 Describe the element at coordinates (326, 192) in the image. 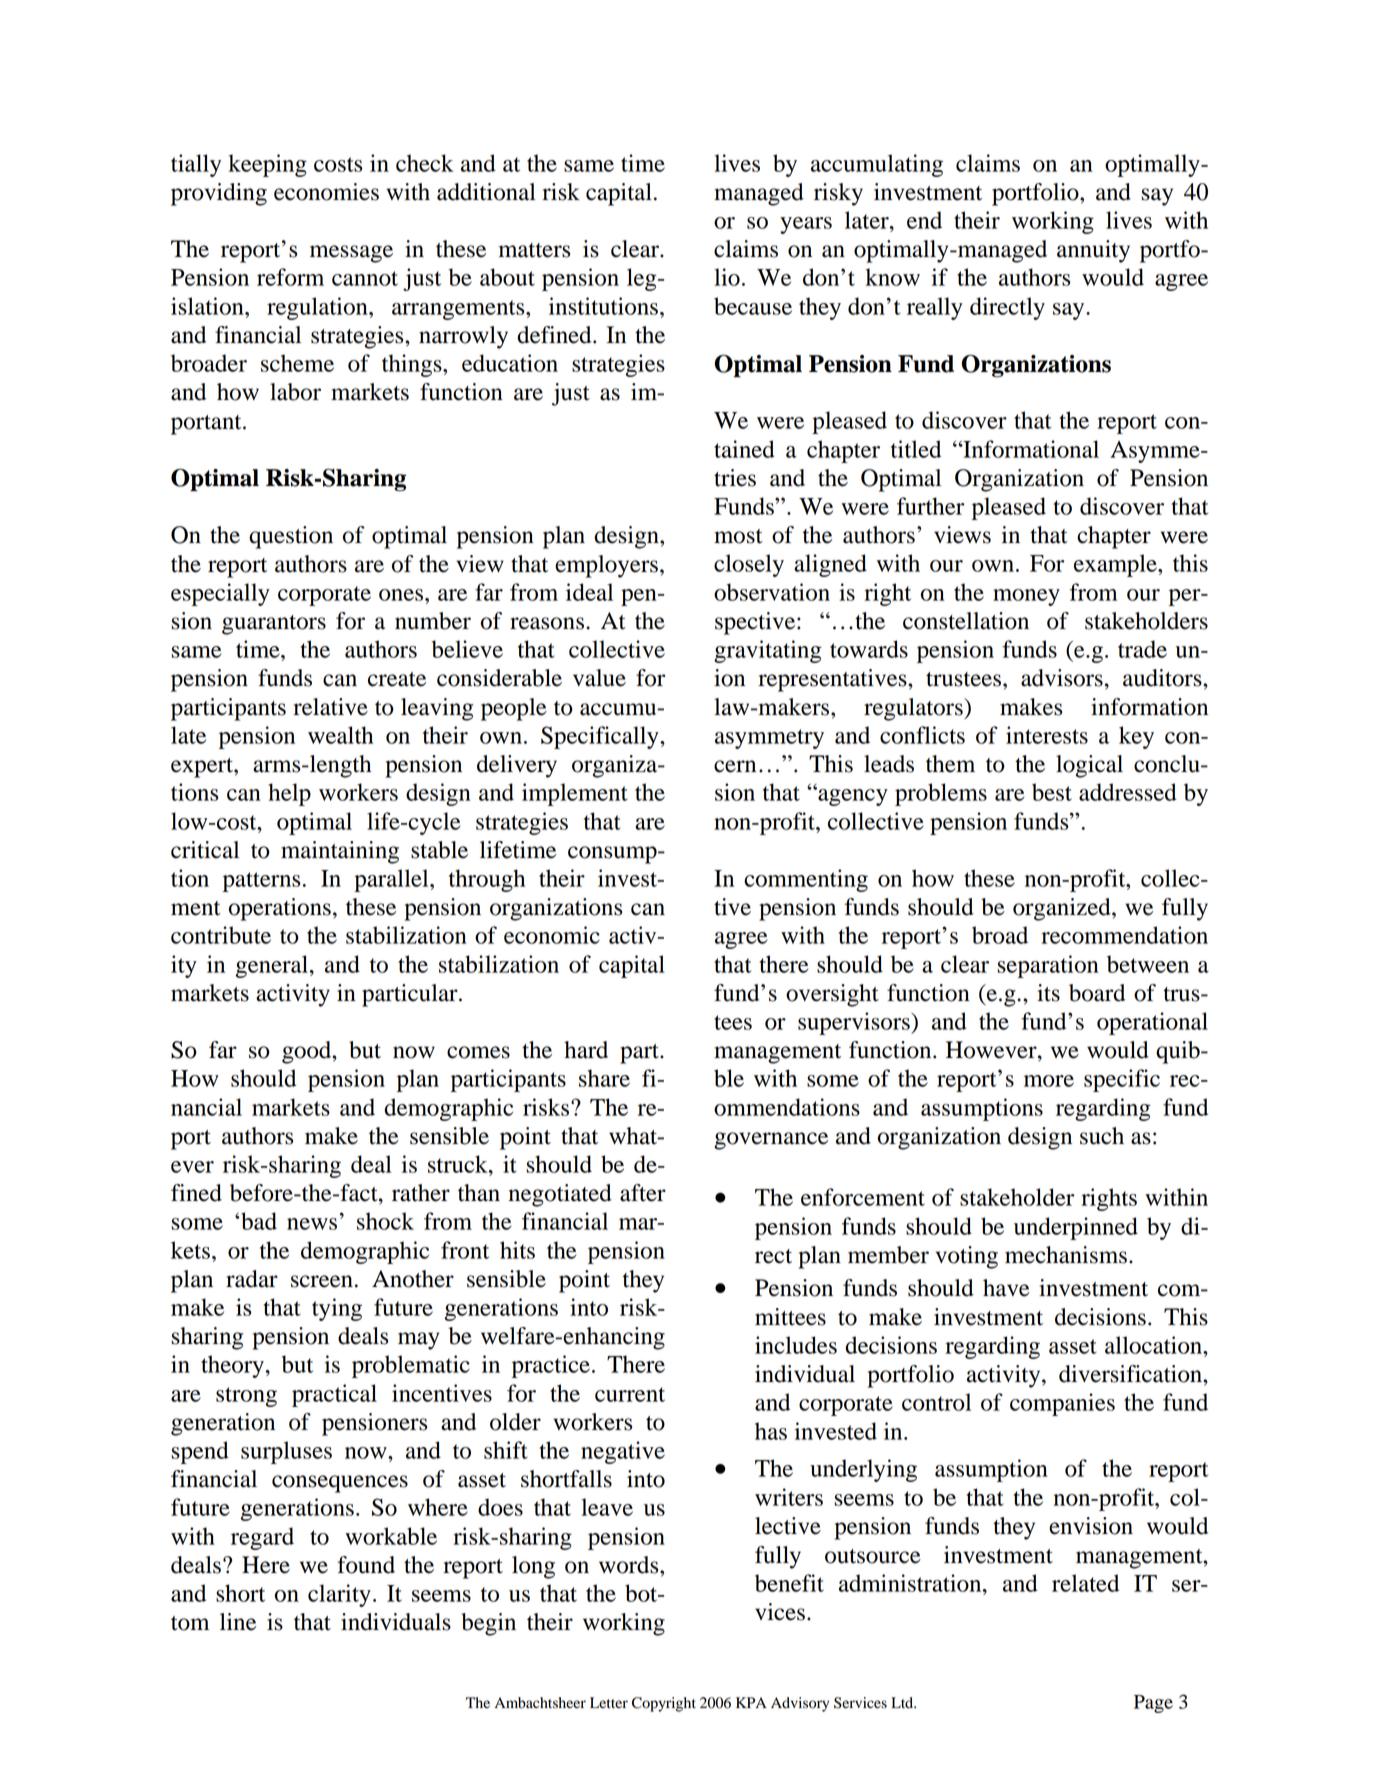

I see `economies` at that location.
